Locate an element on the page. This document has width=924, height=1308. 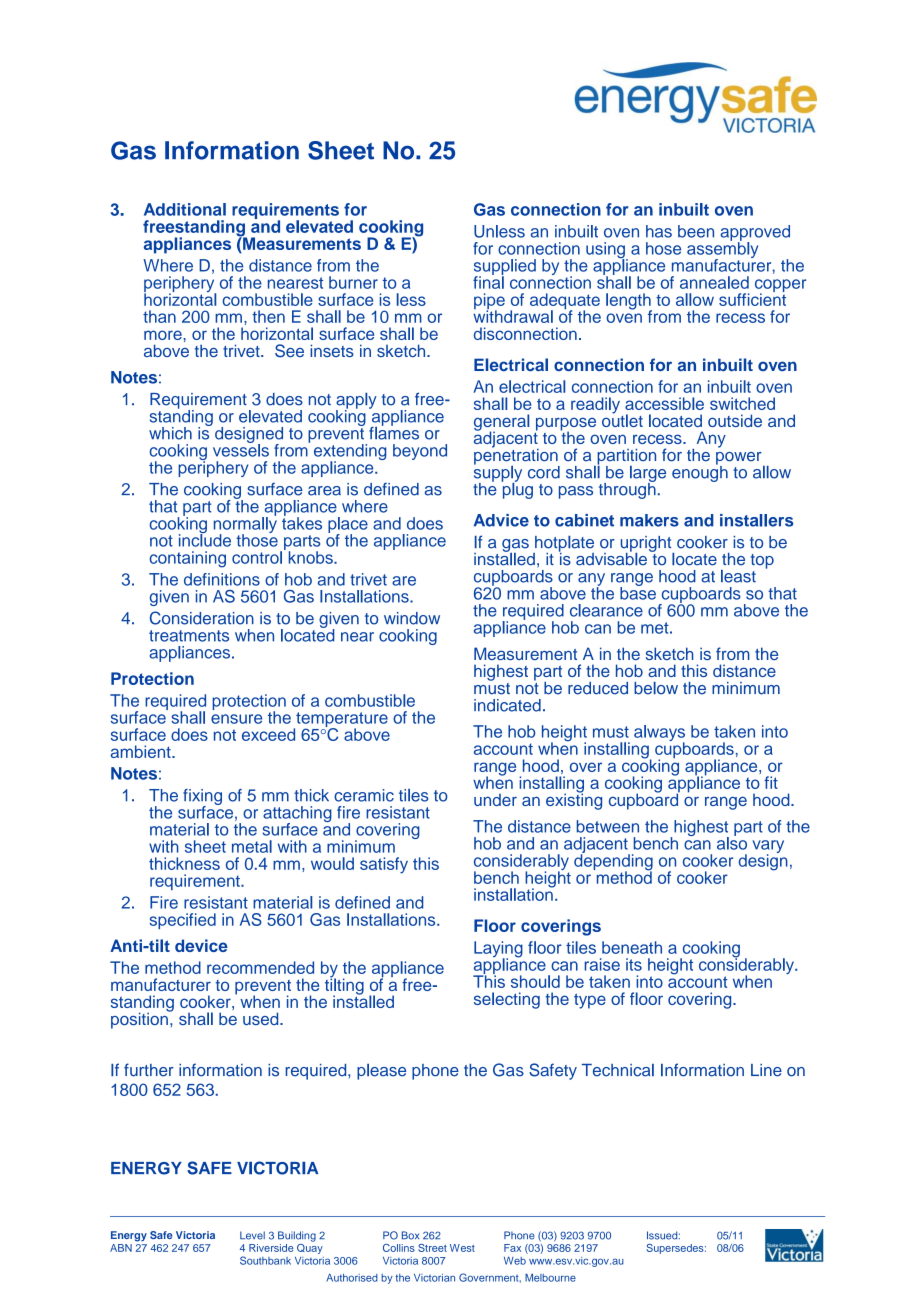
Level is located at coordinates (252, 1235).
